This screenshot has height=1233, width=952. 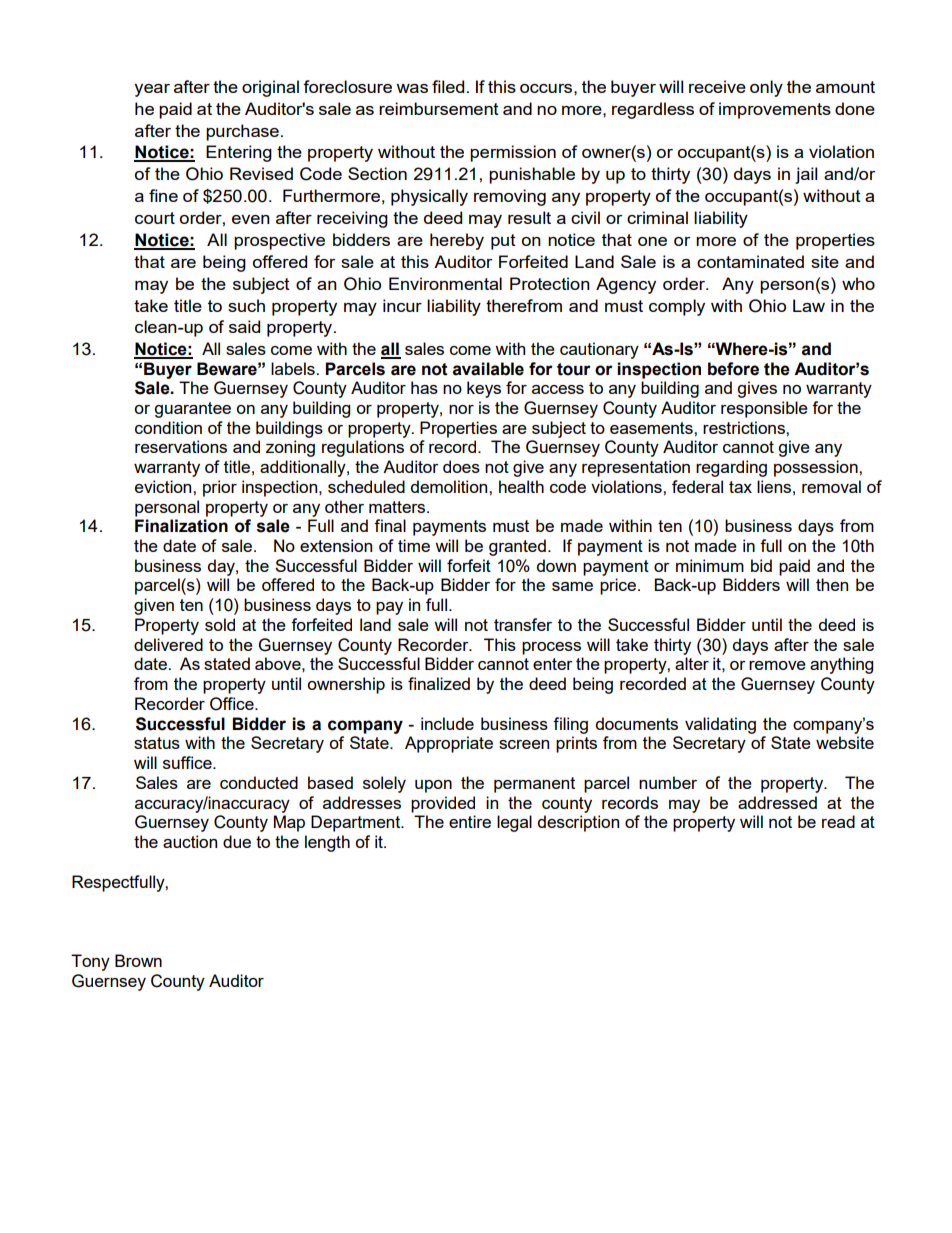 I want to click on improvements, so click(x=775, y=110).
